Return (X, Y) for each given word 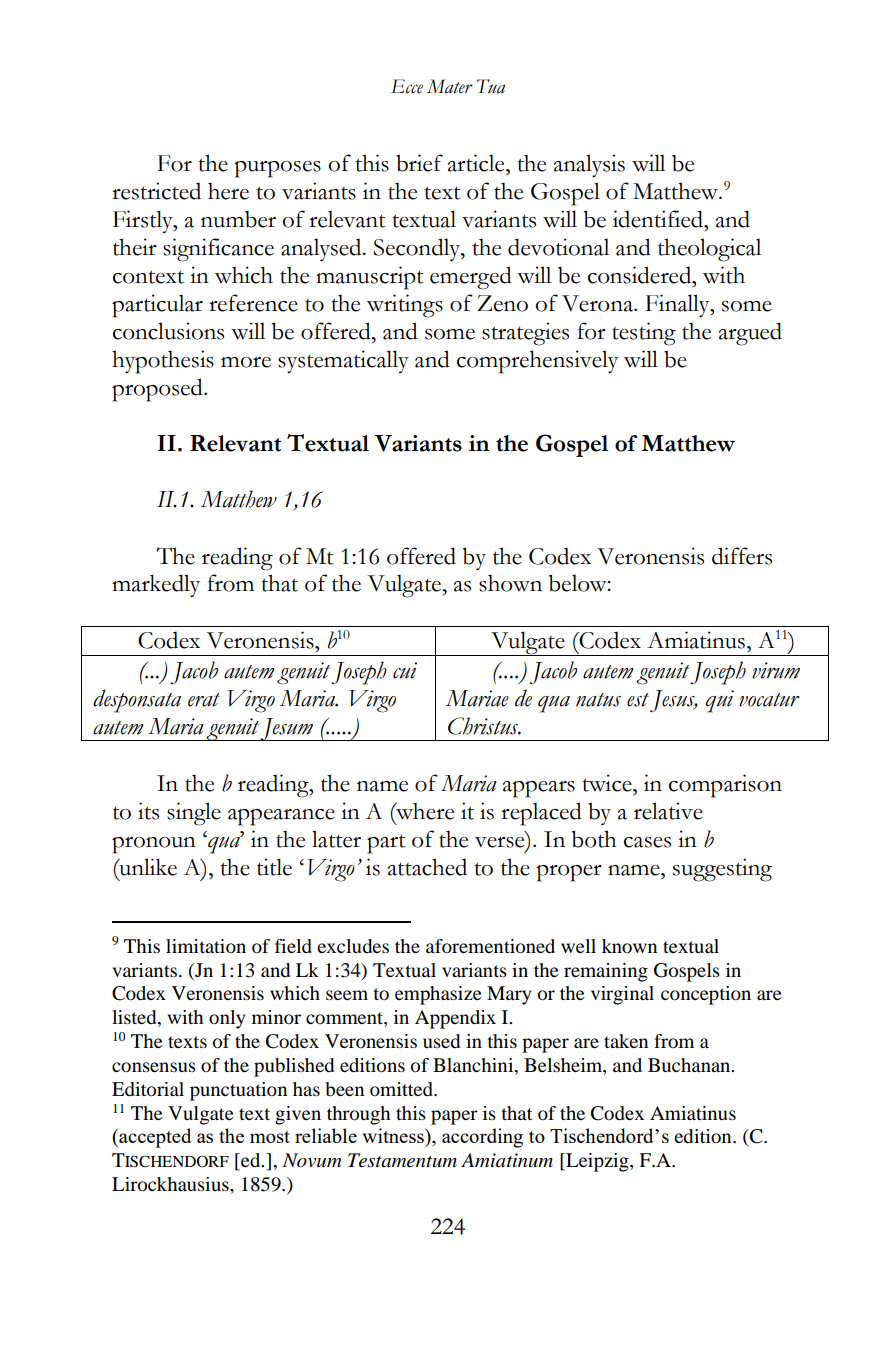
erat (204, 700)
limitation (206, 946)
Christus (484, 726)
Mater (450, 86)
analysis (589, 165)
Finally (678, 305)
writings (405, 306)
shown (510, 583)
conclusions (168, 331)
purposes (277, 169)
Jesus (673, 701)
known (629, 946)
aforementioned (490, 946)
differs (742, 556)
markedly (156, 585)
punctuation (238, 1091)
